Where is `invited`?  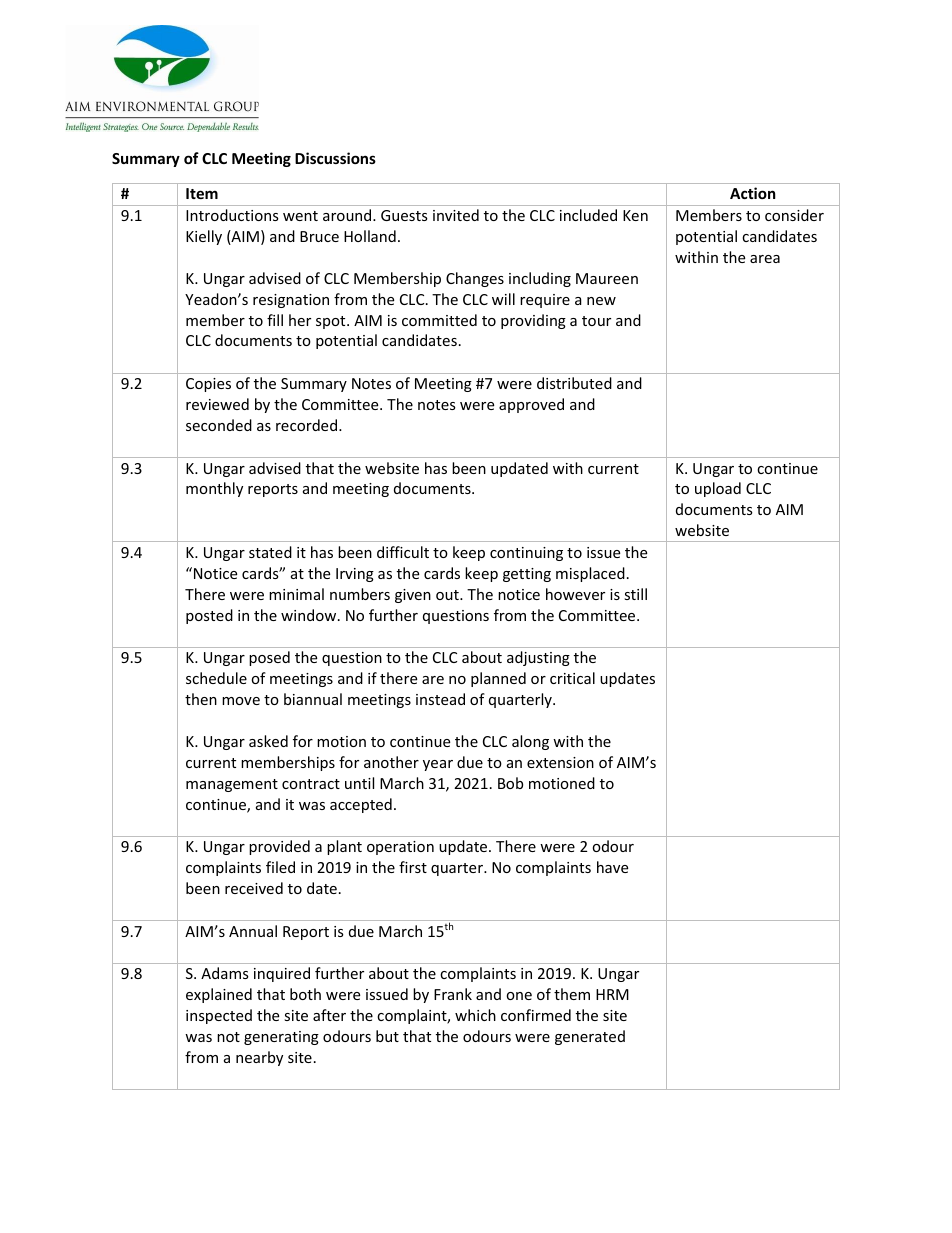 invited is located at coordinates (456, 215).
